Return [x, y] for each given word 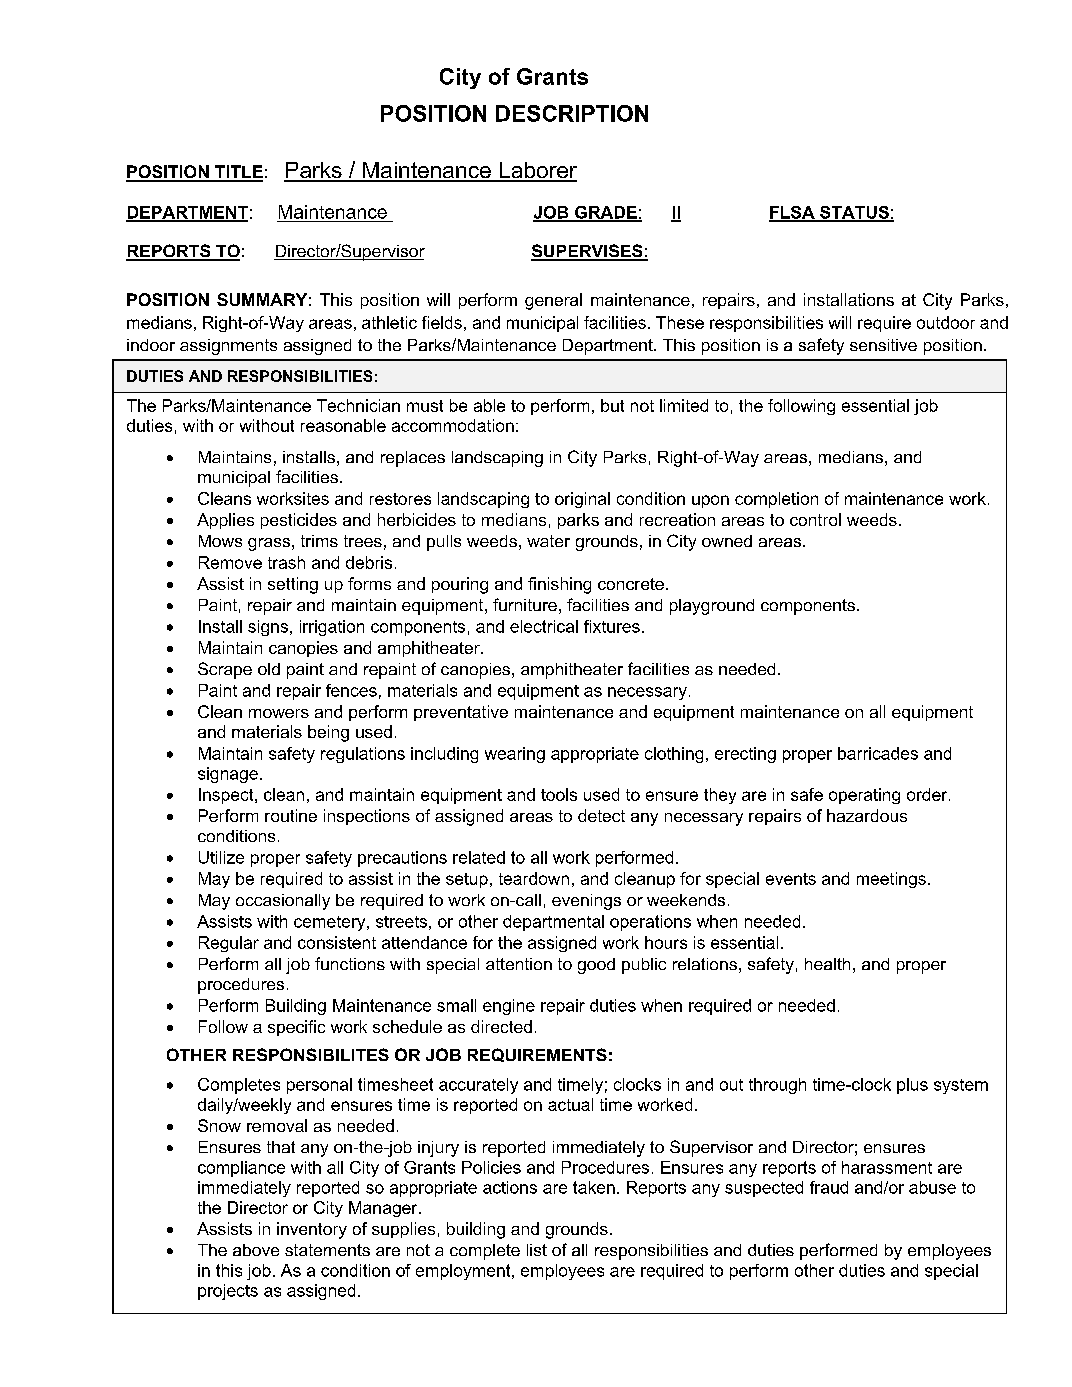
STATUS [854, 213]
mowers [279, 713]
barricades [878, 753]
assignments [228, 347]
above [256, 1250]
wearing [515, 755]
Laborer [537, 171]
